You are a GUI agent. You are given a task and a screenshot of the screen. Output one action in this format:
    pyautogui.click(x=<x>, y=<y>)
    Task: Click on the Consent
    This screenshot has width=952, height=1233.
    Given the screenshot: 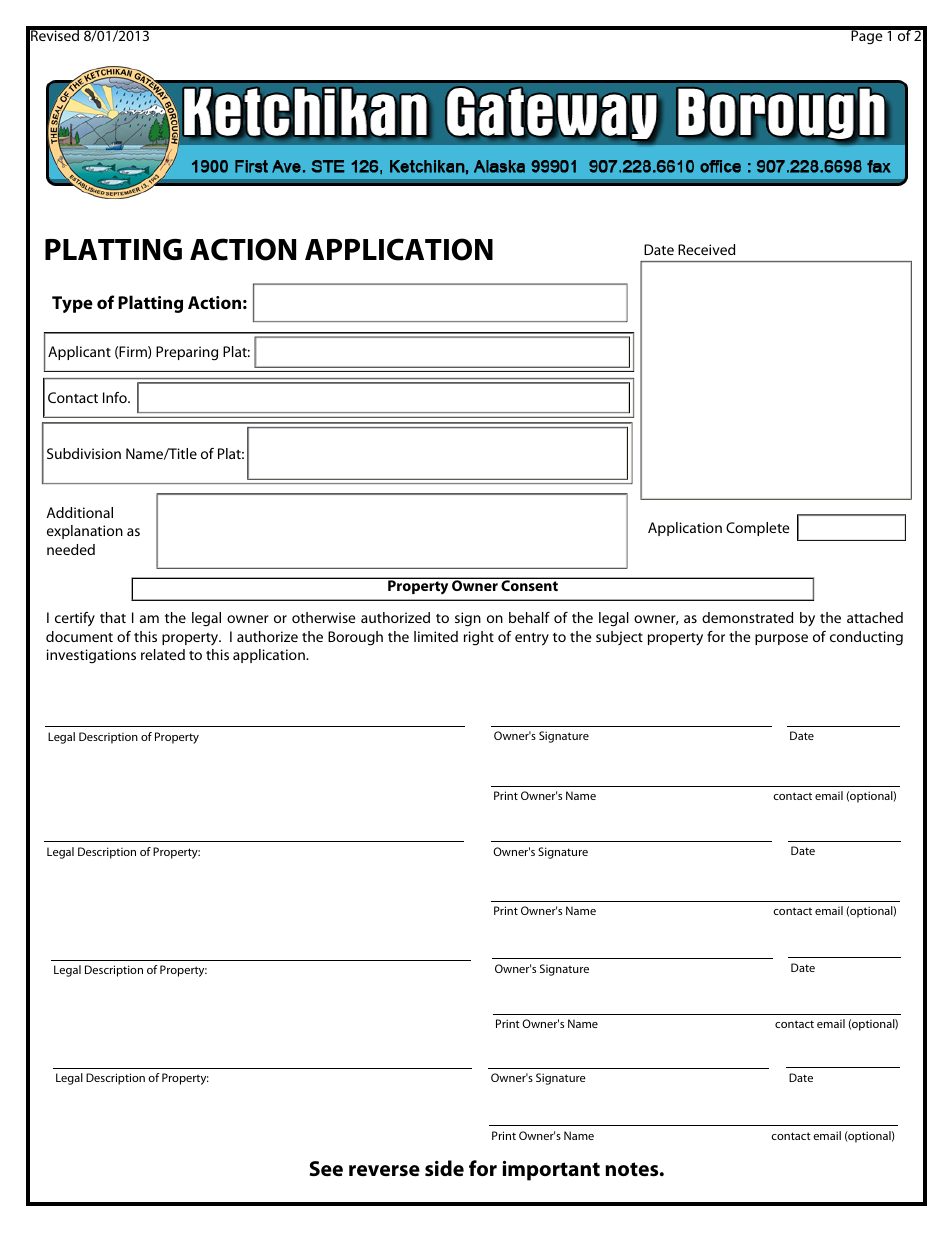 What is the action you would take?
    pyautogui.click(x=529, y=584)
